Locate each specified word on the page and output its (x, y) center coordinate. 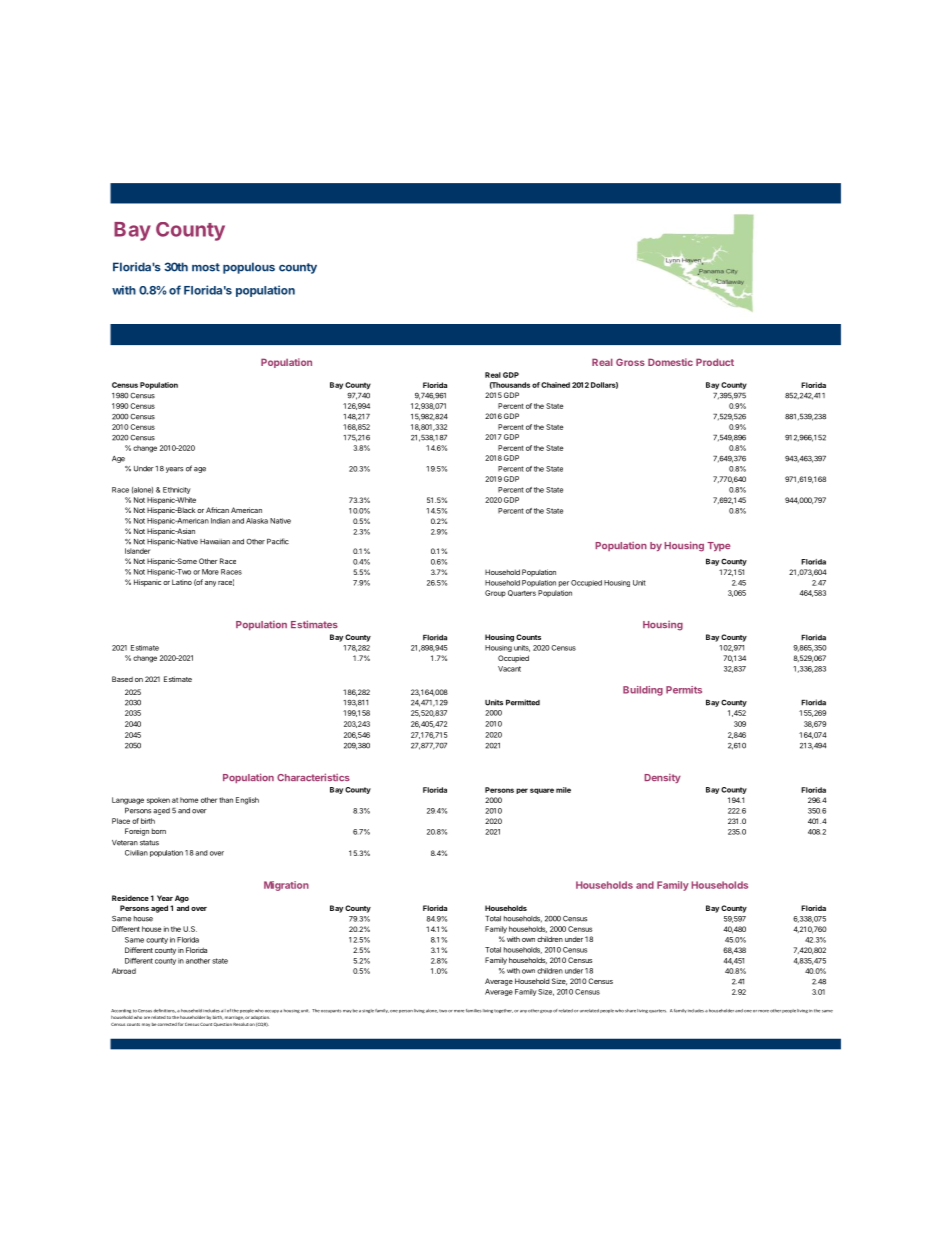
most (206, 267)
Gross (630, 362)
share (630, 1011)
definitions (164, 1011)
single (368, 1011)
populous (249, 268)
